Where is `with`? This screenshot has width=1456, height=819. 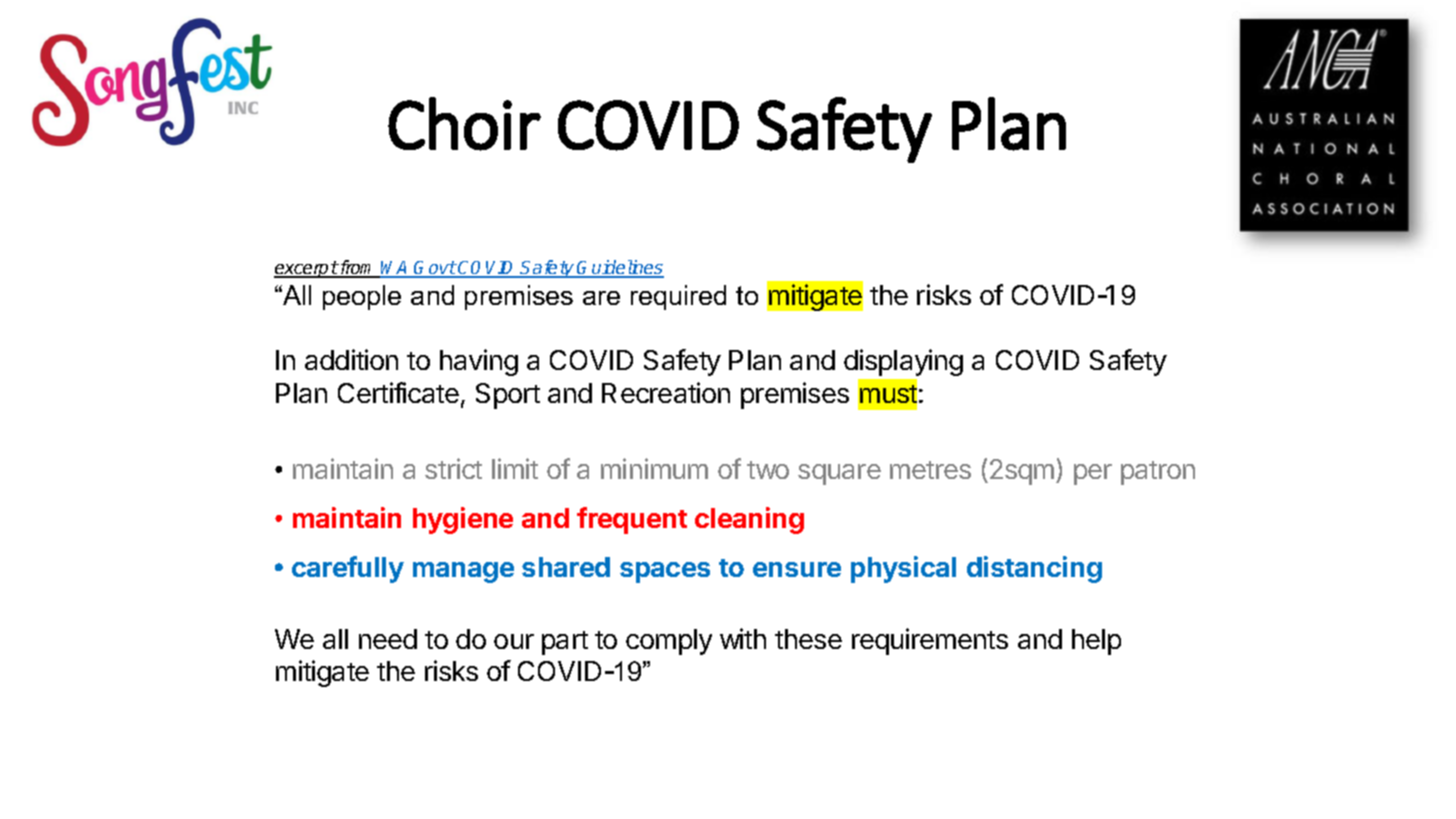
with is located at coordinates (743, 638).
